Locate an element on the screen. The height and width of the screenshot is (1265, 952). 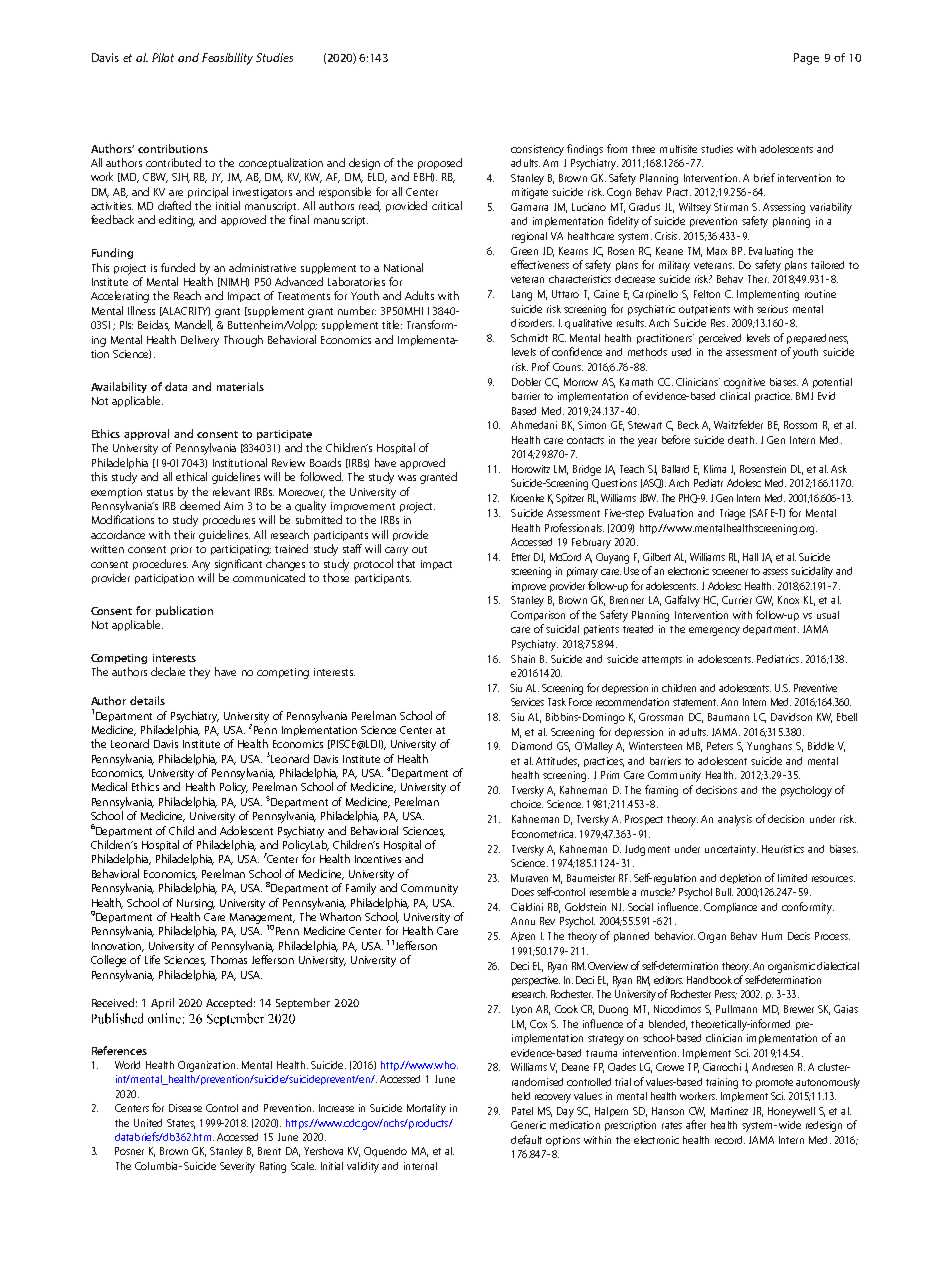
Does is located at coordinates (523, 892).
